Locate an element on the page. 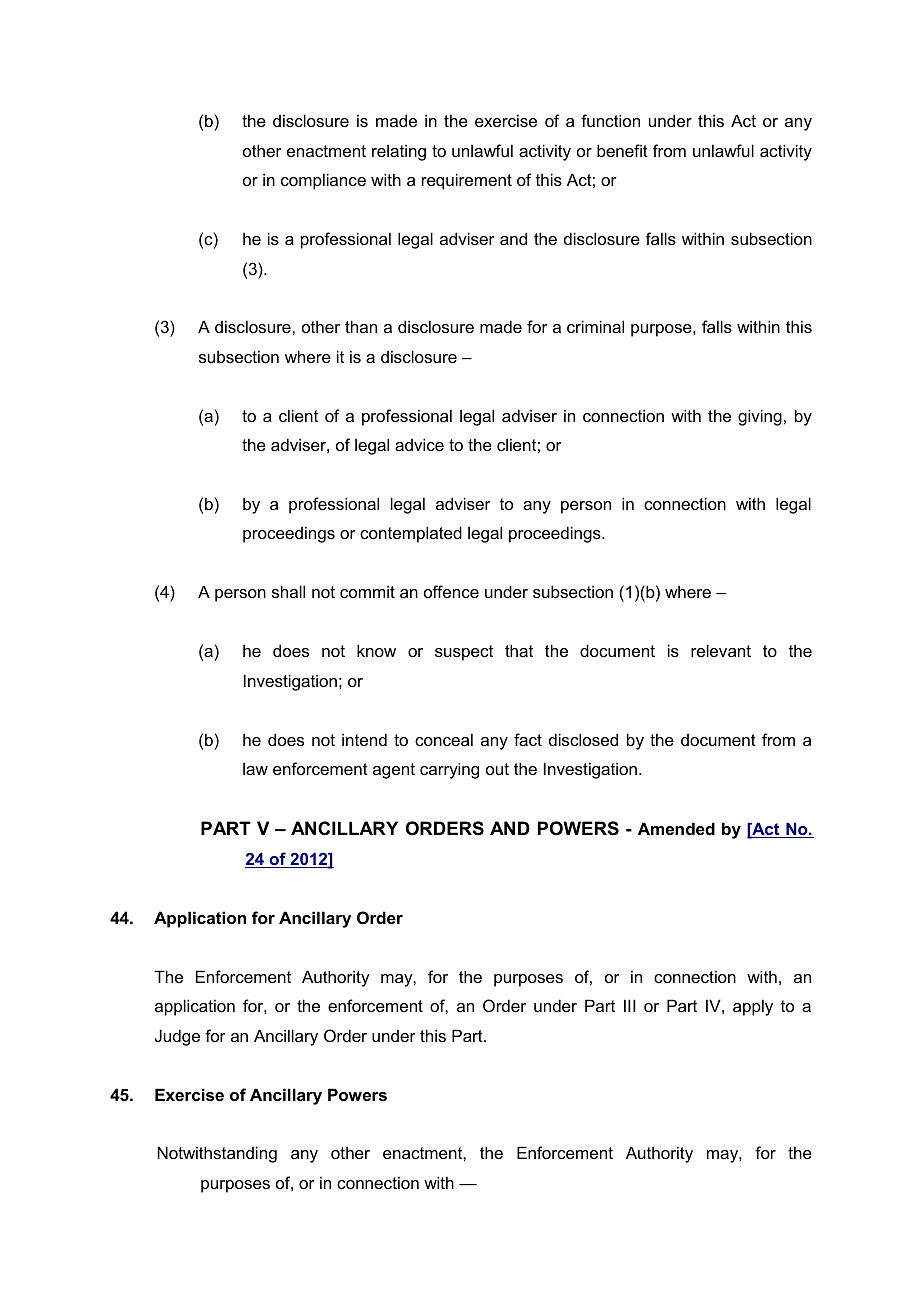 This document has height=1308, width=924. intend is located at coordinates (364, 739).
